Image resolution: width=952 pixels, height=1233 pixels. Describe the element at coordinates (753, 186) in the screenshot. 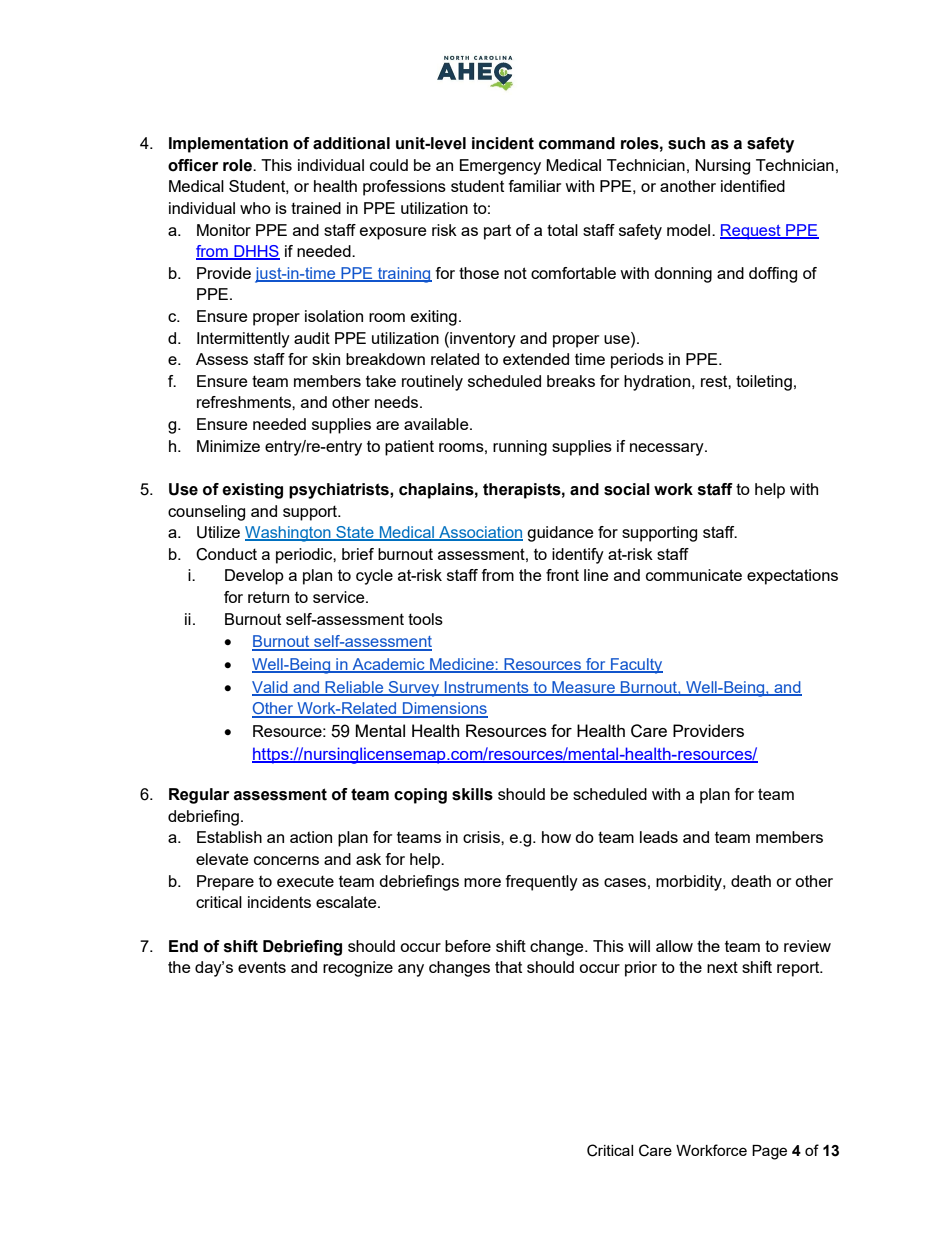

I see `identified` at that location.
